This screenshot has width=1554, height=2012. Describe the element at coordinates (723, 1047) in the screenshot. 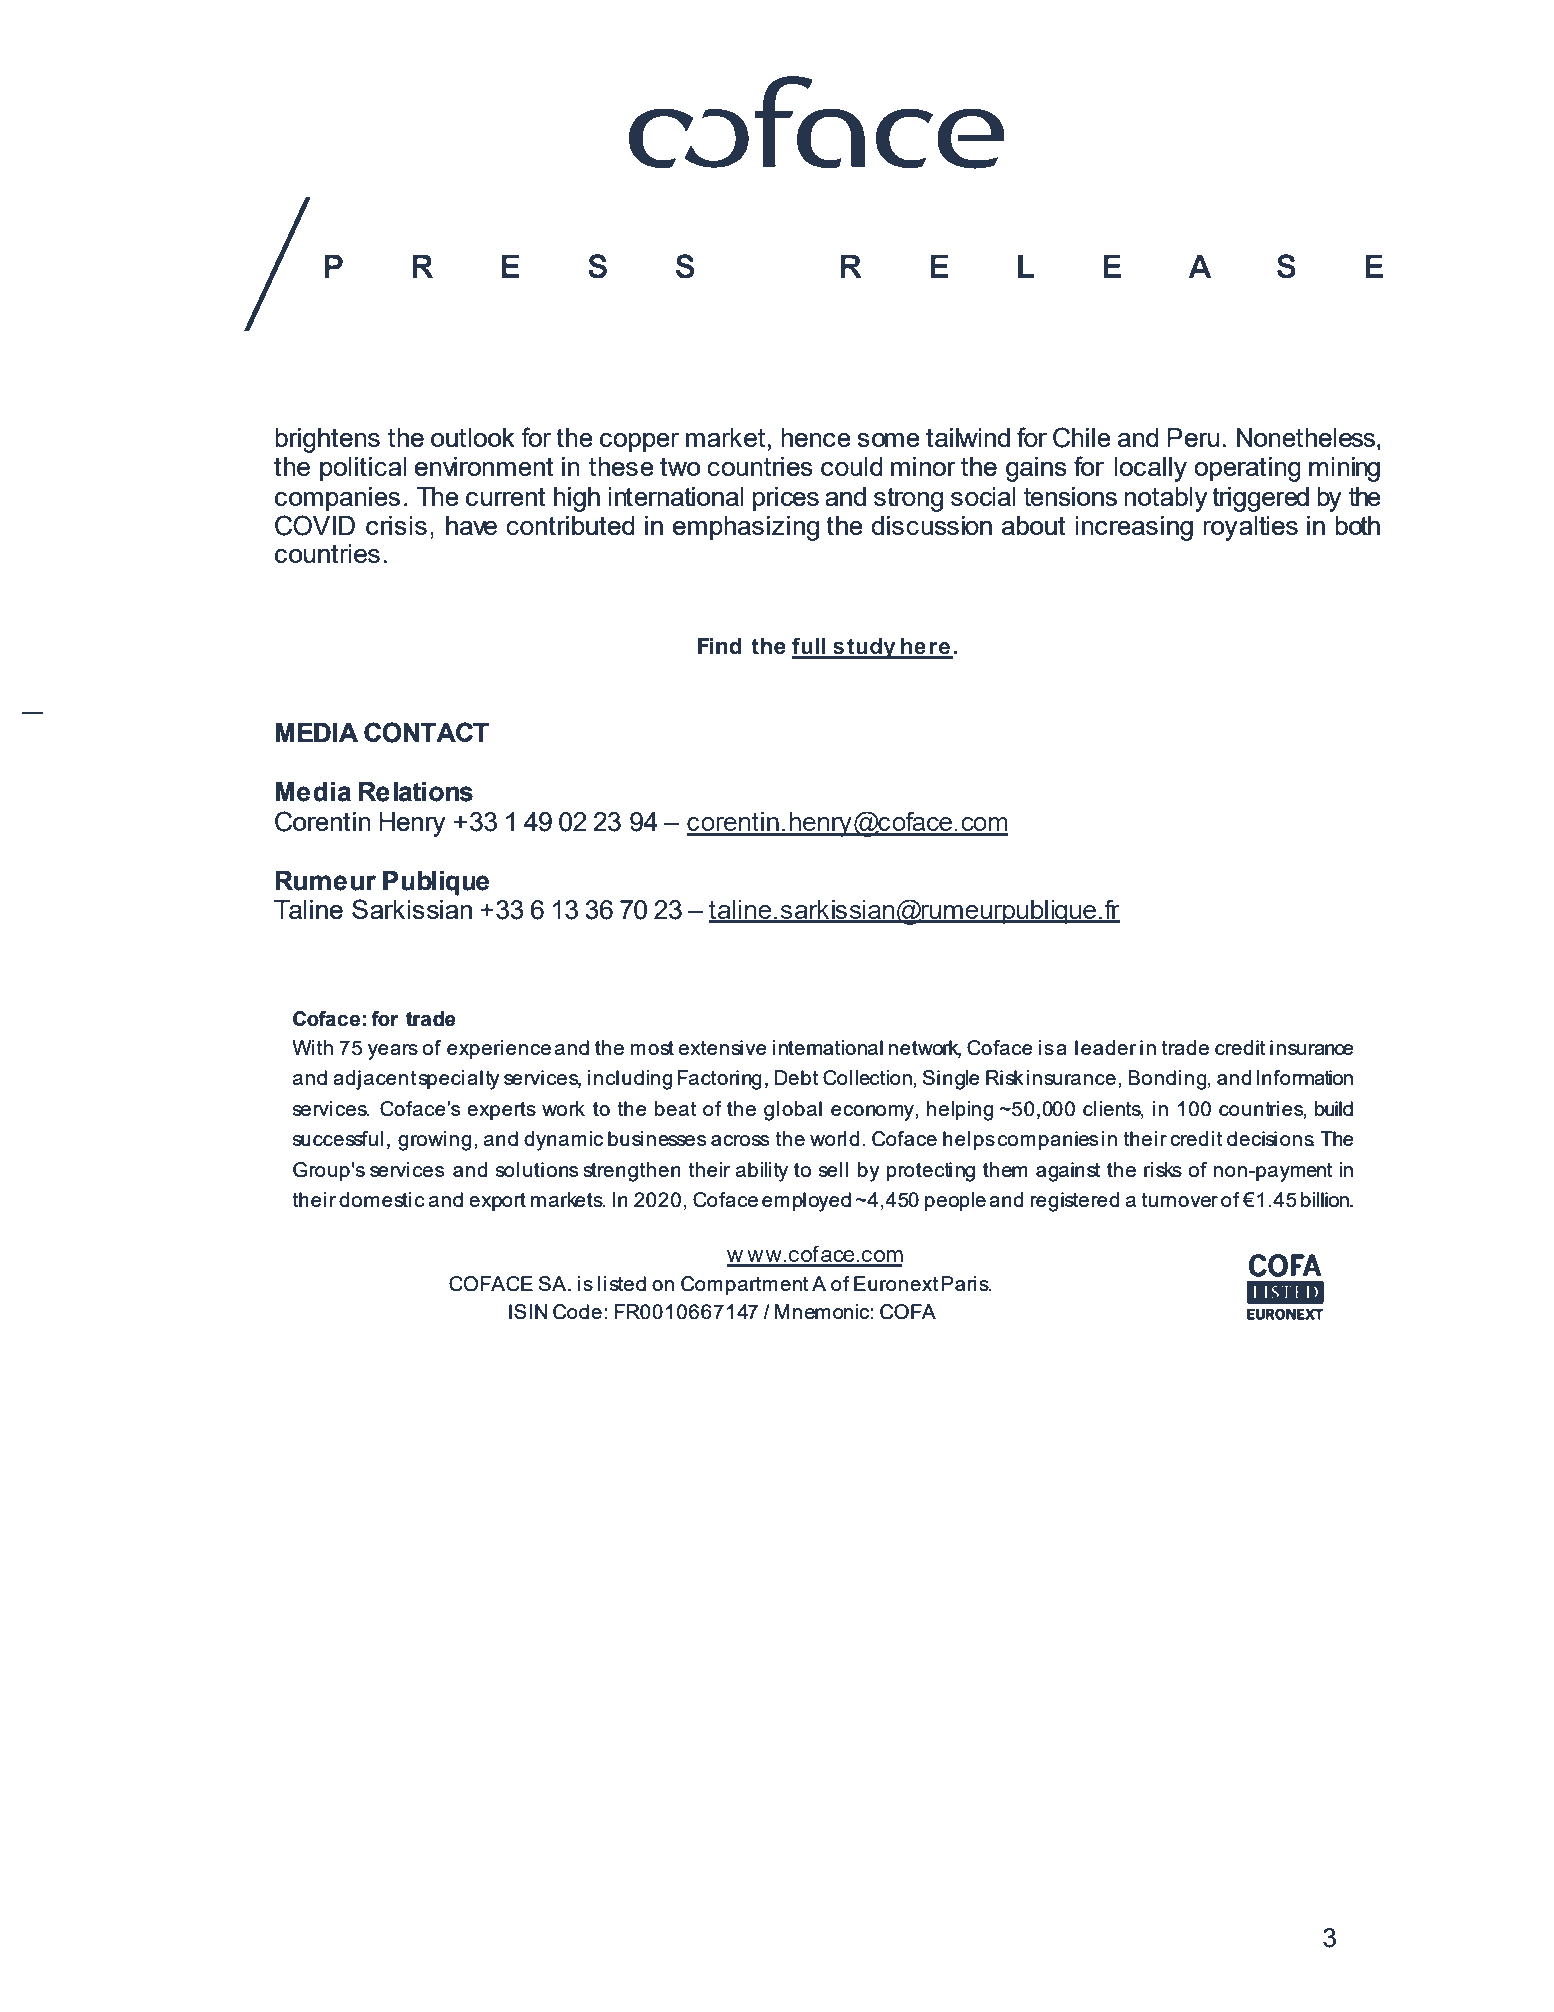

I see `extensive` at that location.
